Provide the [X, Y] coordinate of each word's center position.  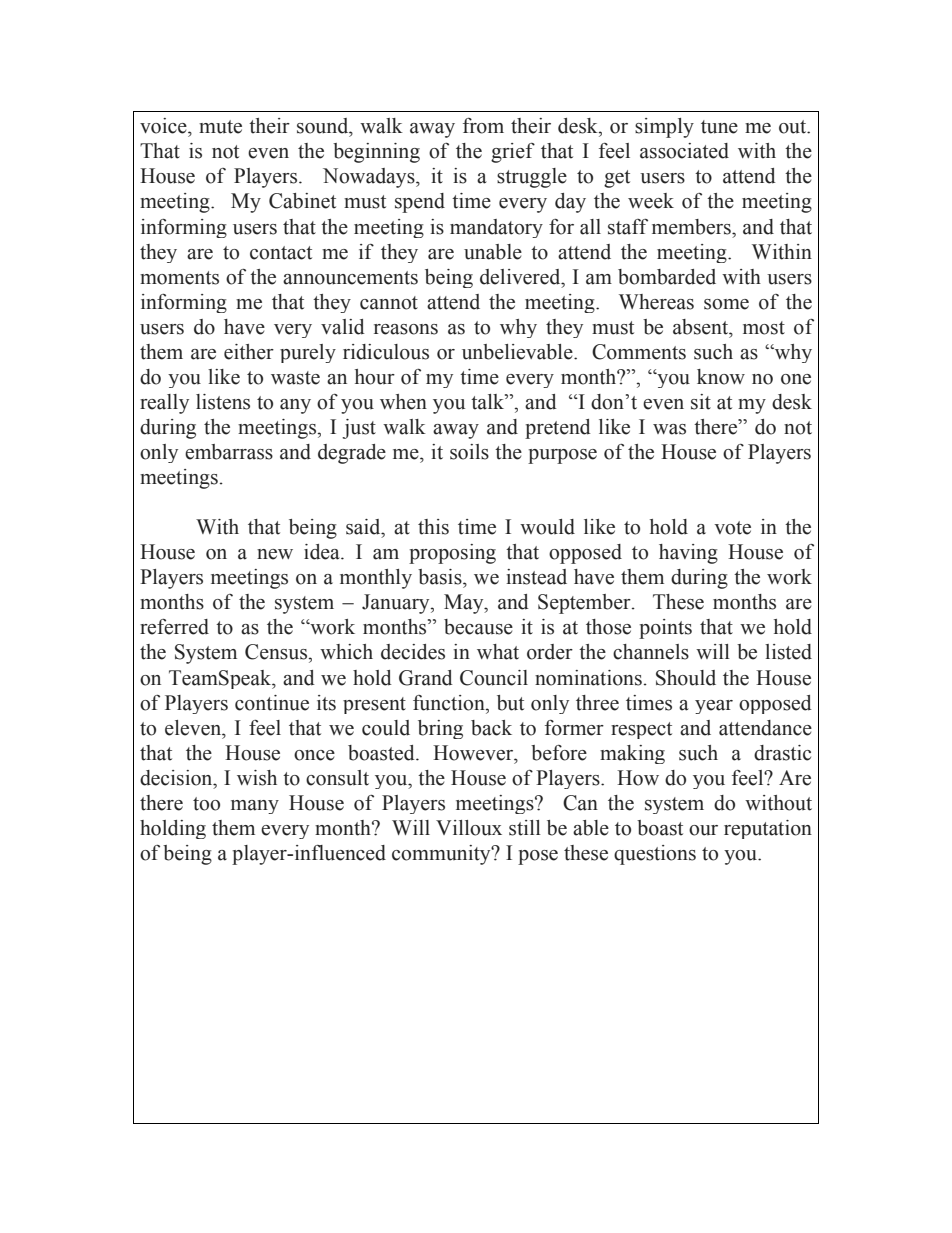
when [403, 402]
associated [684, 151]
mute [220, 127]
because [478, 627]
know [721, 377]
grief [513, 153]
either [249, 352]
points [665, 629]
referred [174, 627]
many [255, 807]
